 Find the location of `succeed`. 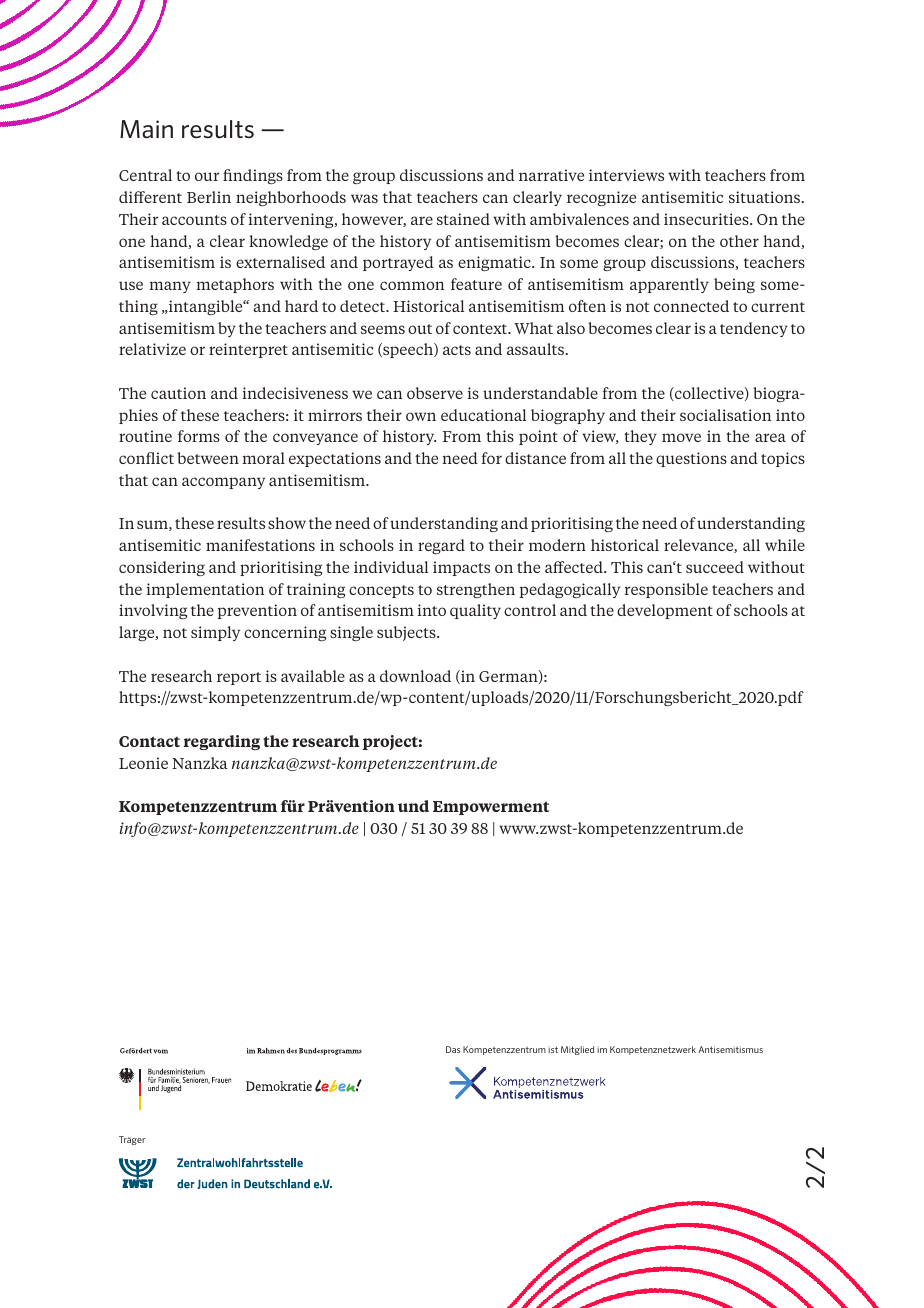

succeed is located at coordinates (715, 567).
